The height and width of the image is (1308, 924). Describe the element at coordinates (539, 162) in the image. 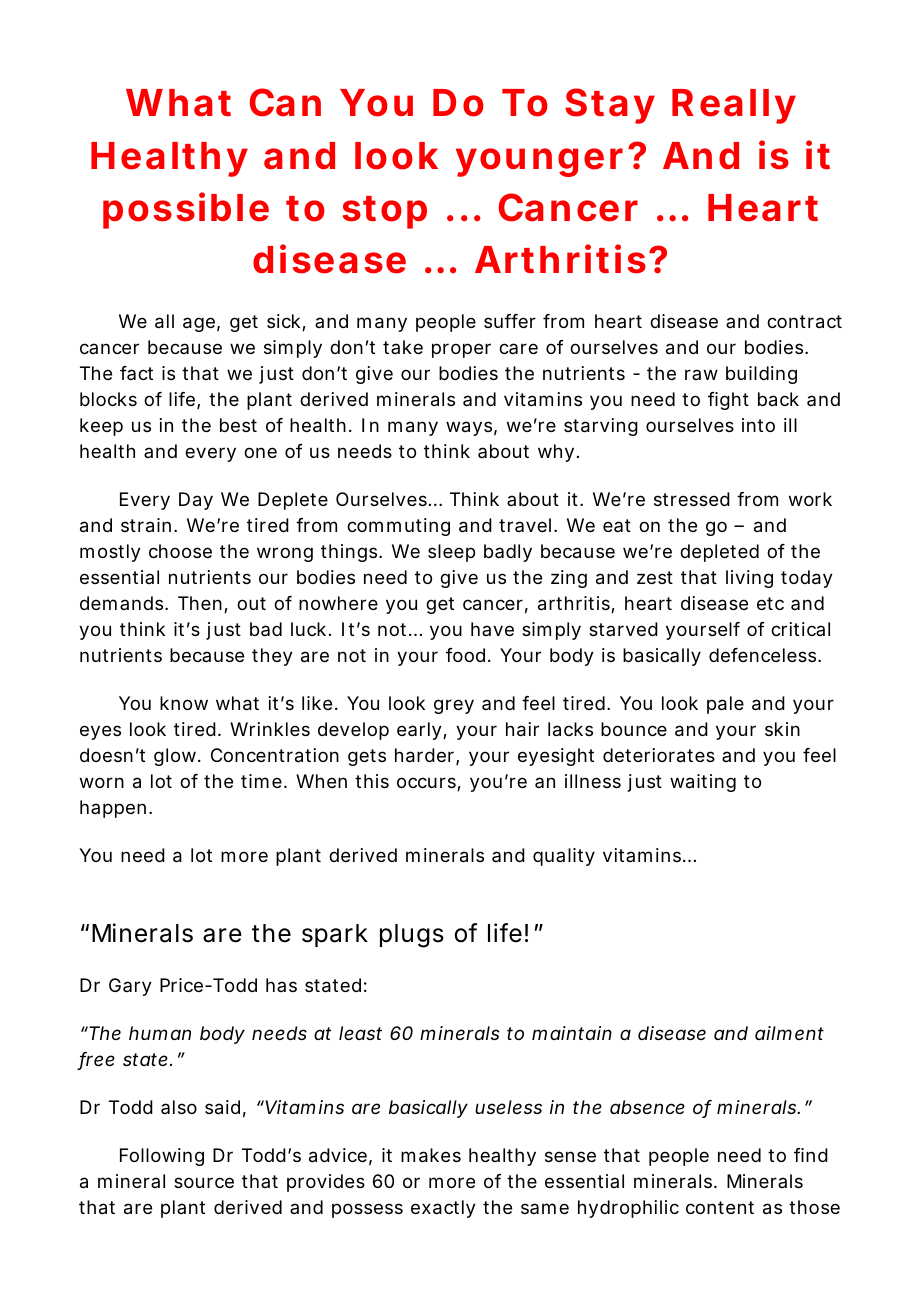

I see `younger` at that location.
